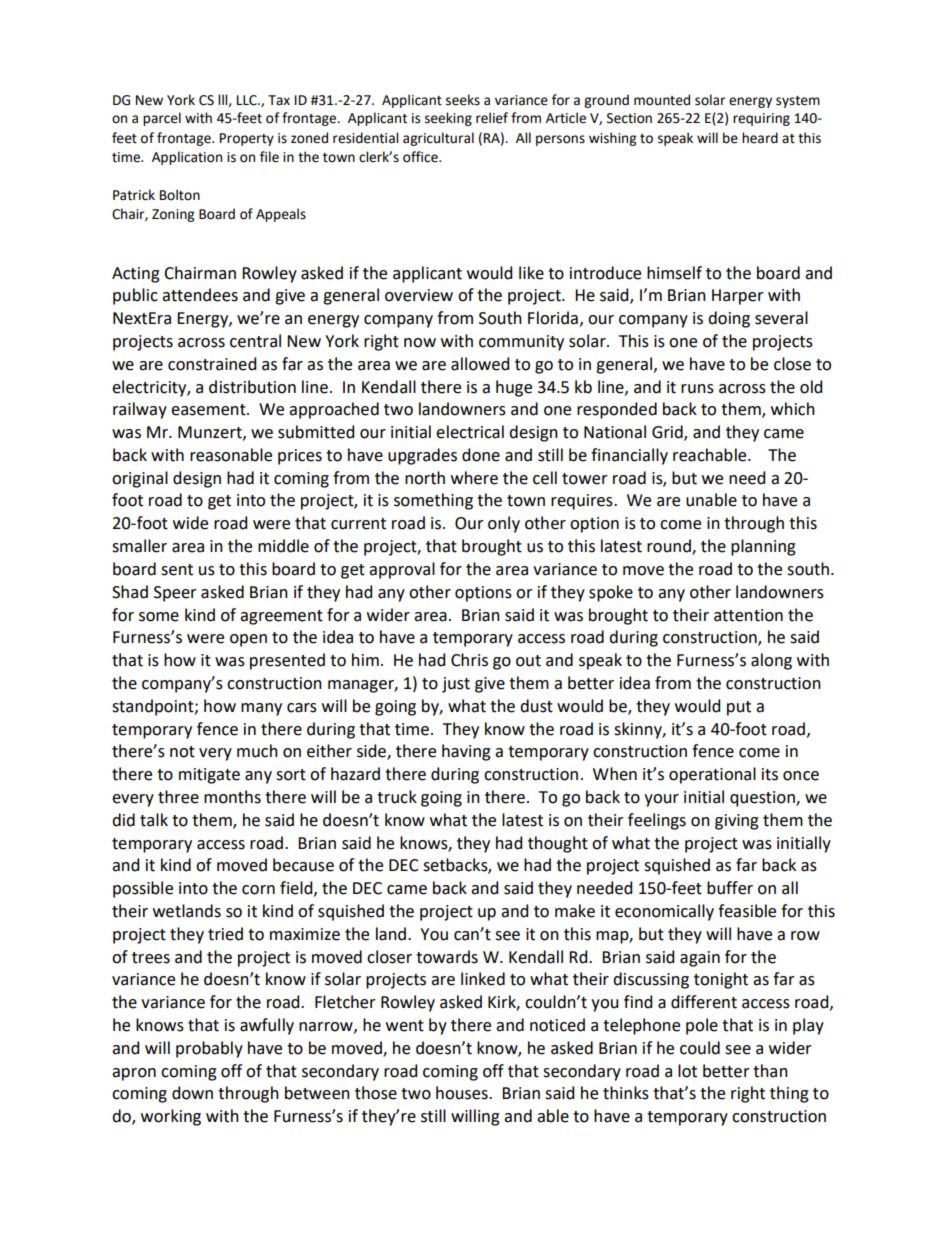 Image resolution: width=952 pixels, height=1233 pixels. I want to click on heard, so click(760, 138).
